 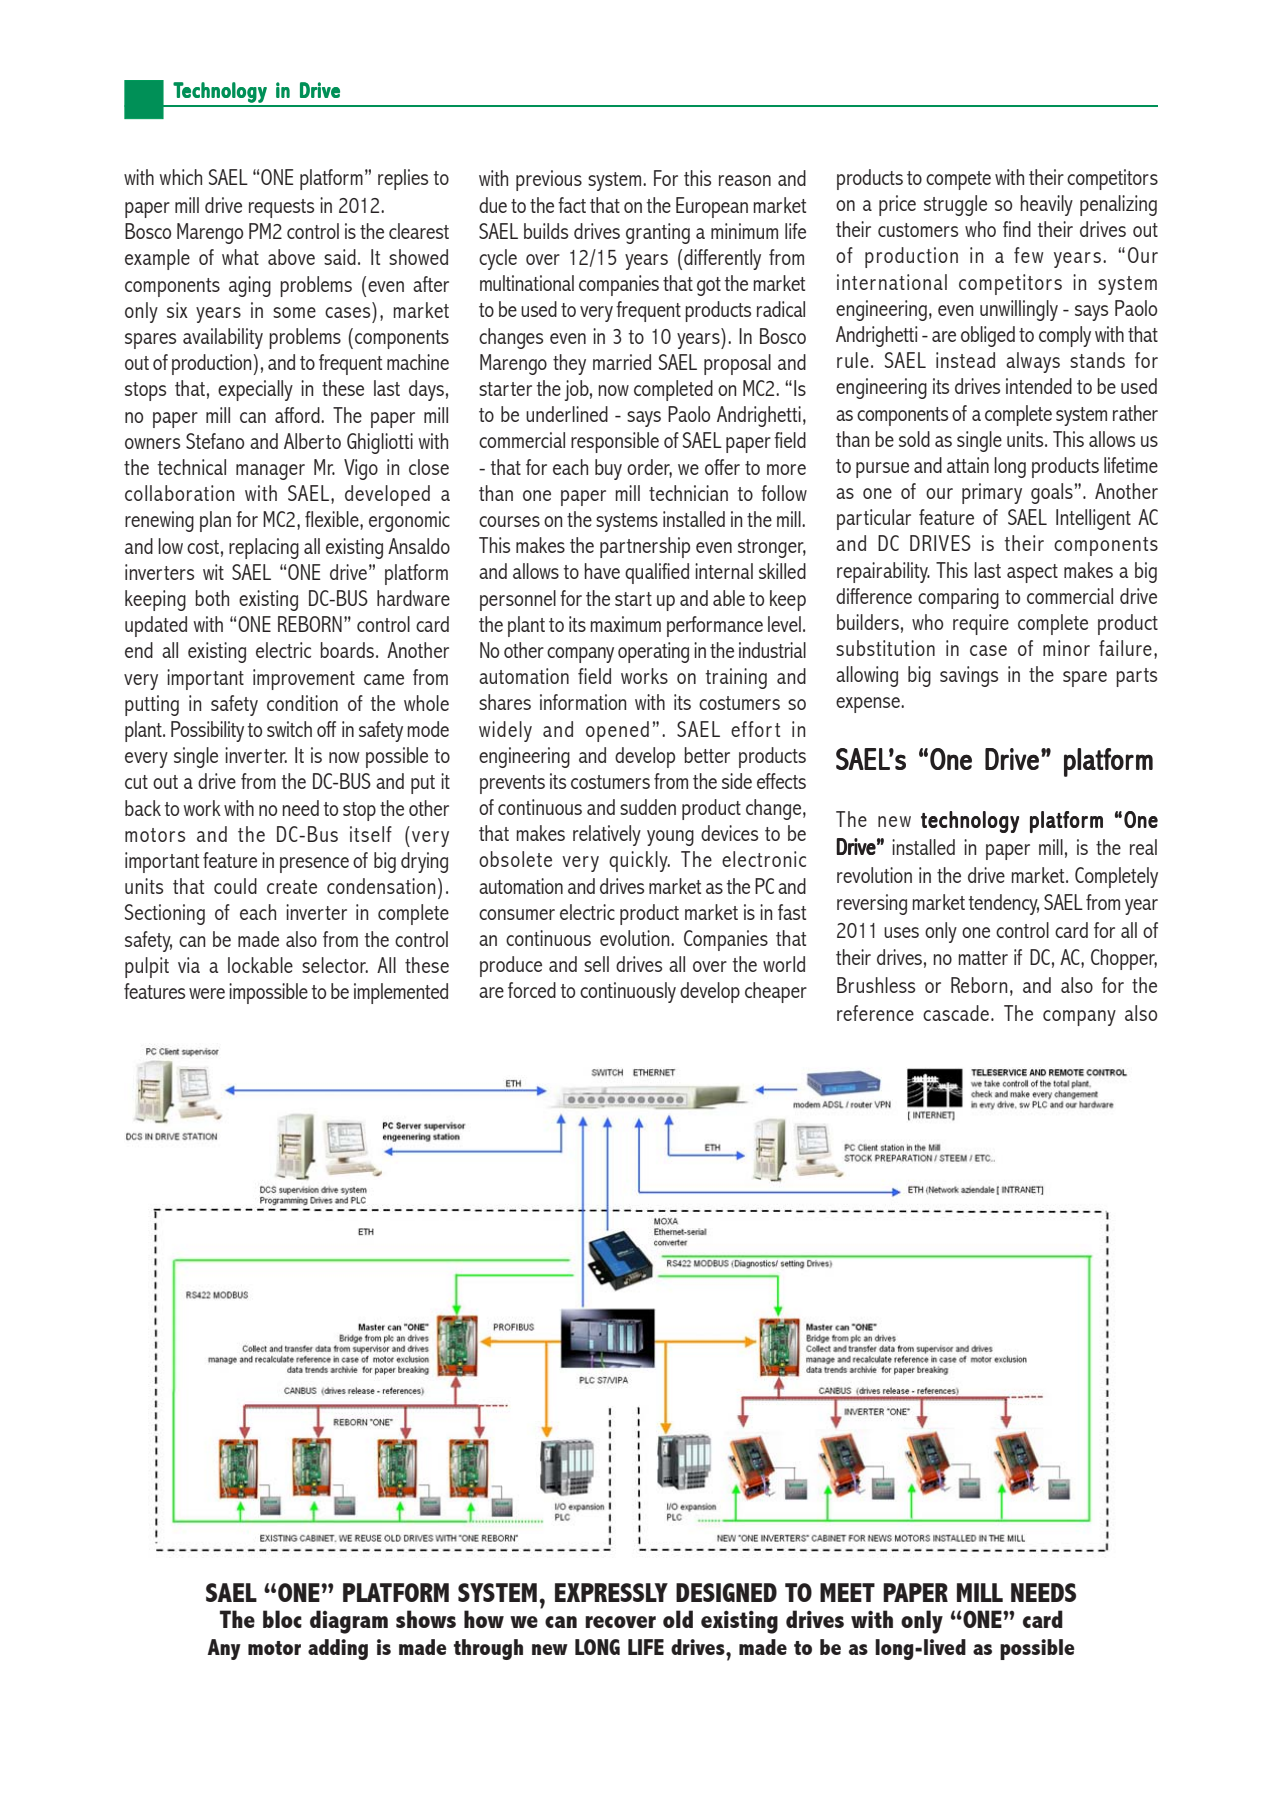 I want to click on granting, so click(x=658, y=233).
